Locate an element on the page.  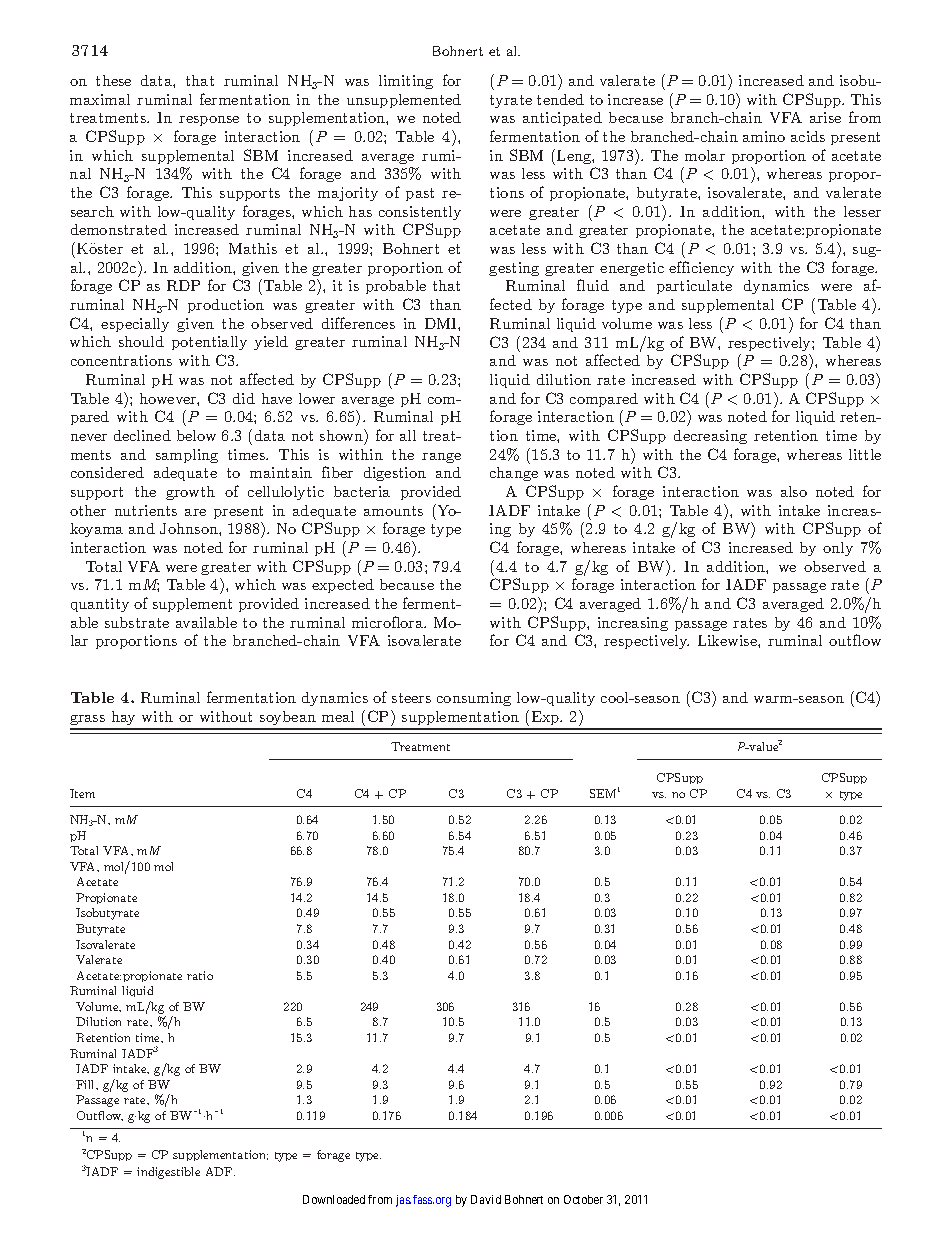
steers is located at coordinates (411, 698).
